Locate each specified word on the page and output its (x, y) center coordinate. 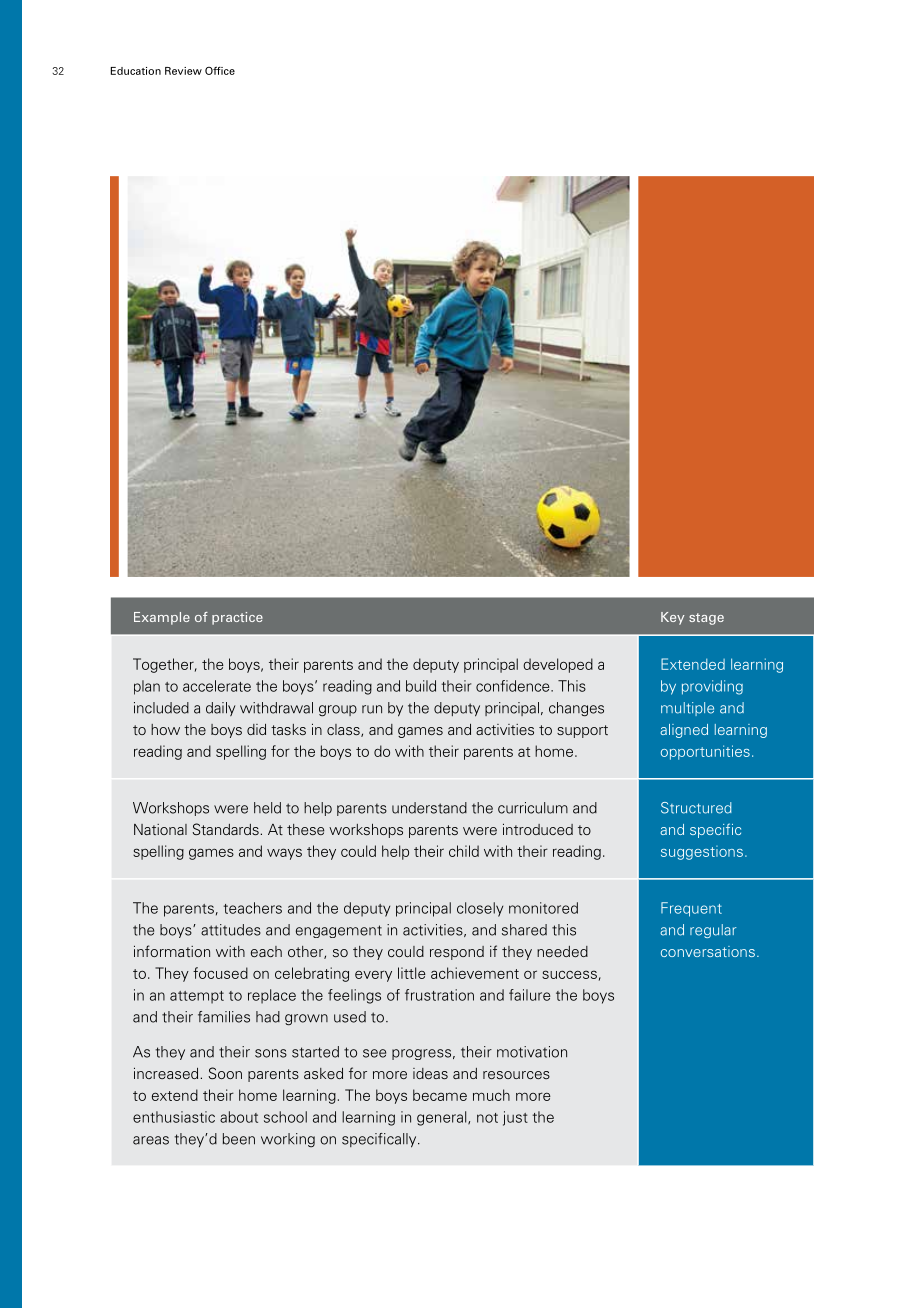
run (372, 709)
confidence (514, 686)
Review (183, 71)
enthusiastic (174, 1117)
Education (136, 71)
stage (706, 619)
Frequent (691, 909)
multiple (687, 709)
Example (162, 618)
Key (673, 618)
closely (480, 909)
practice (237, 618)
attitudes (231, 930)
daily (221, 709)
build (421, 686)
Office (220, 70)
